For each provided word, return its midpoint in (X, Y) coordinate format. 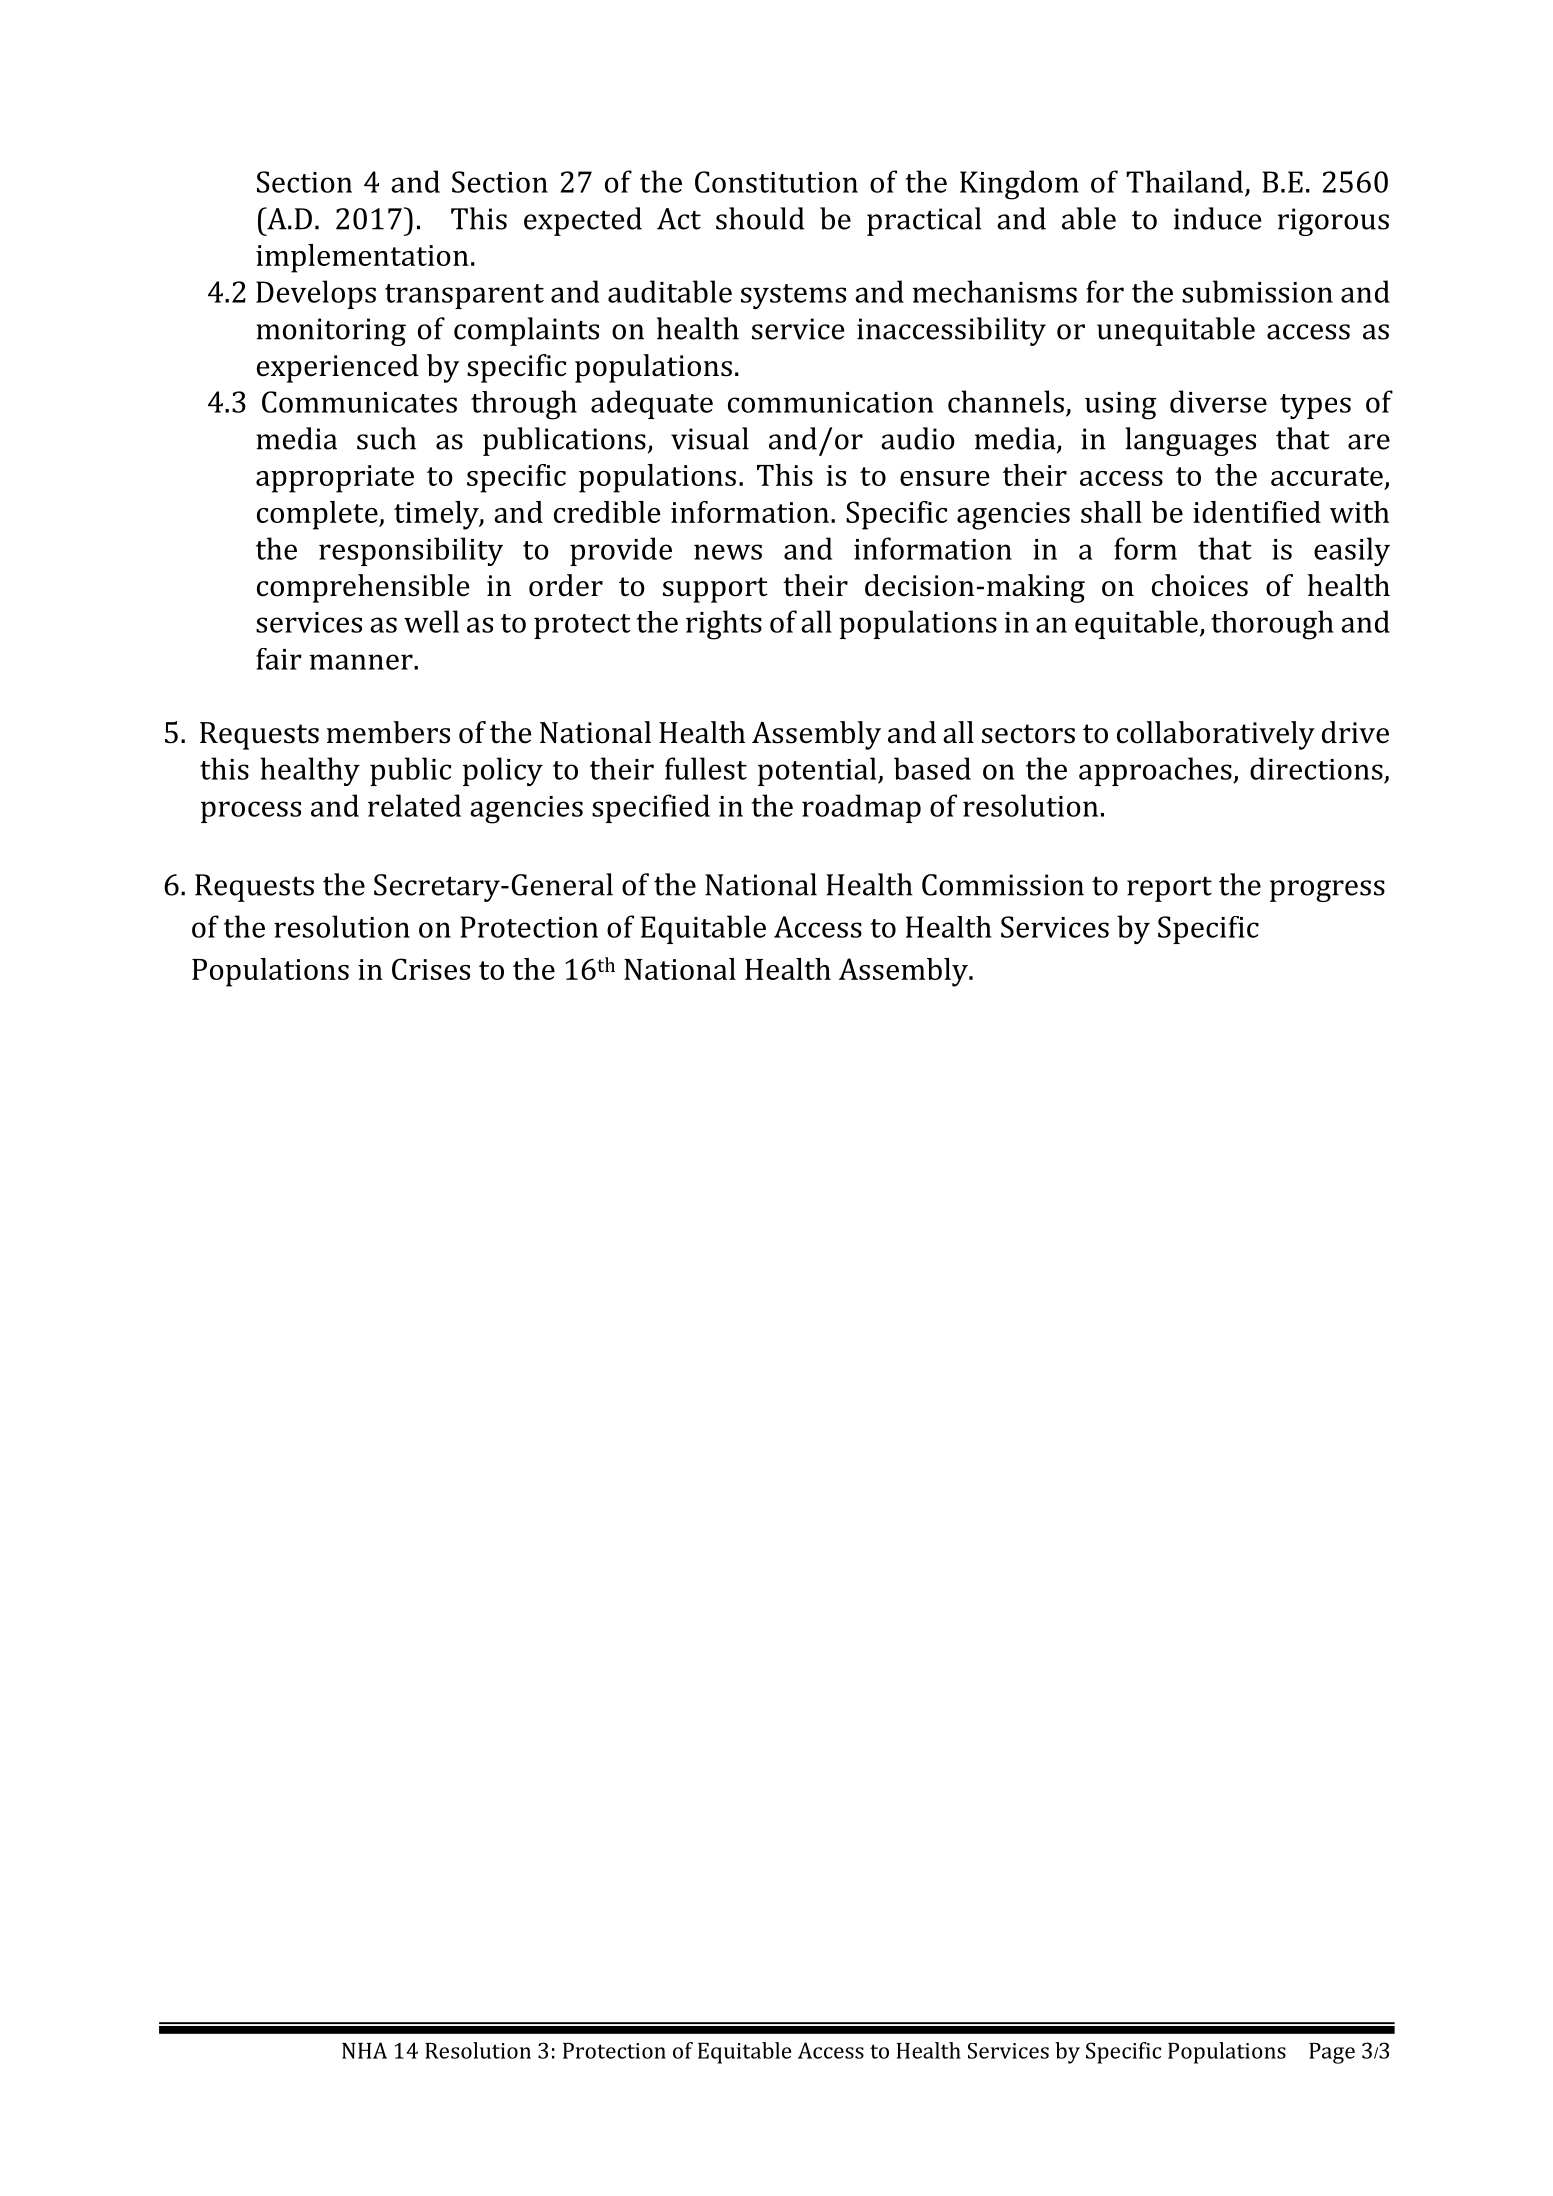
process (251, 812)
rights (724, 625)
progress (1327, 891)
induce (1217, 218)
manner (362, 662)
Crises (431, 969)
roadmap (861, 808)
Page (1332, 2053)
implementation (362, 258)
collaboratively (1216, 735)
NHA (364, 2050)
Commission (1003, 885)
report (1169, 889)
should (760, 218)
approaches (1156, 771)
